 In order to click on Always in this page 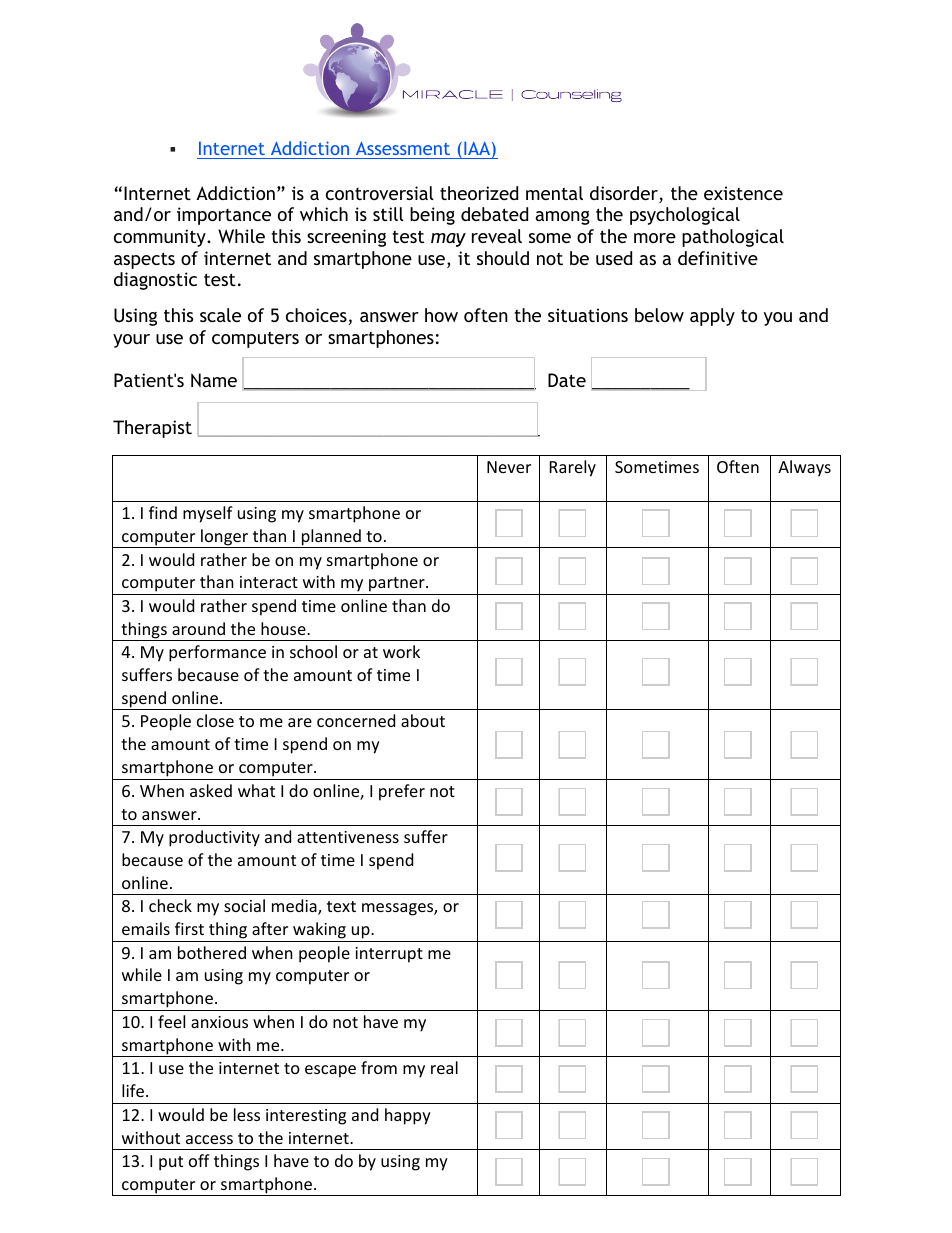, I will do `click(804, 468)`.
